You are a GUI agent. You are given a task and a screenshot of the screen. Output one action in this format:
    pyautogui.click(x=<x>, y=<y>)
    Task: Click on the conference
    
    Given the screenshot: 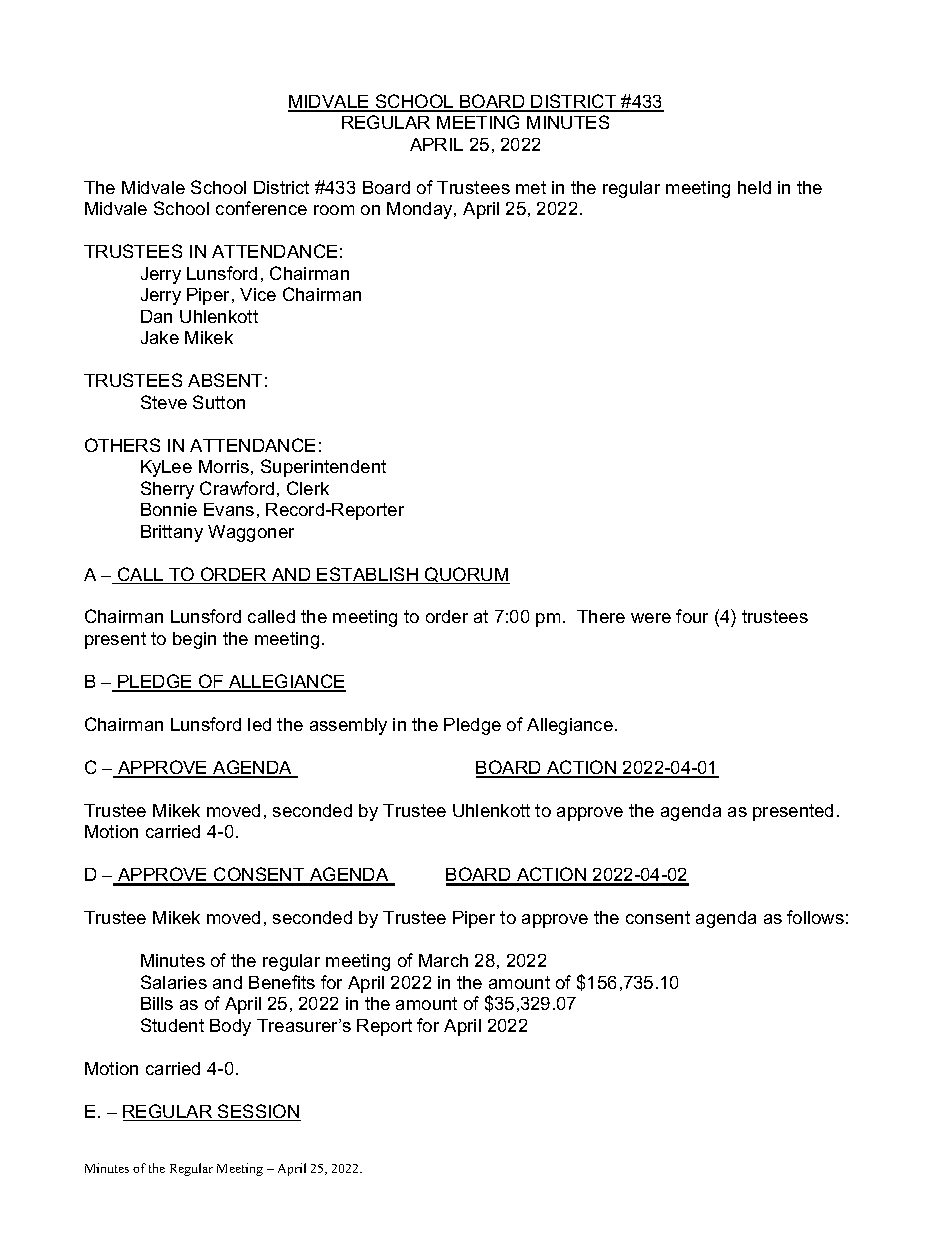 What is the action you would take?
    pyautogui.click(x=261, y=208)
